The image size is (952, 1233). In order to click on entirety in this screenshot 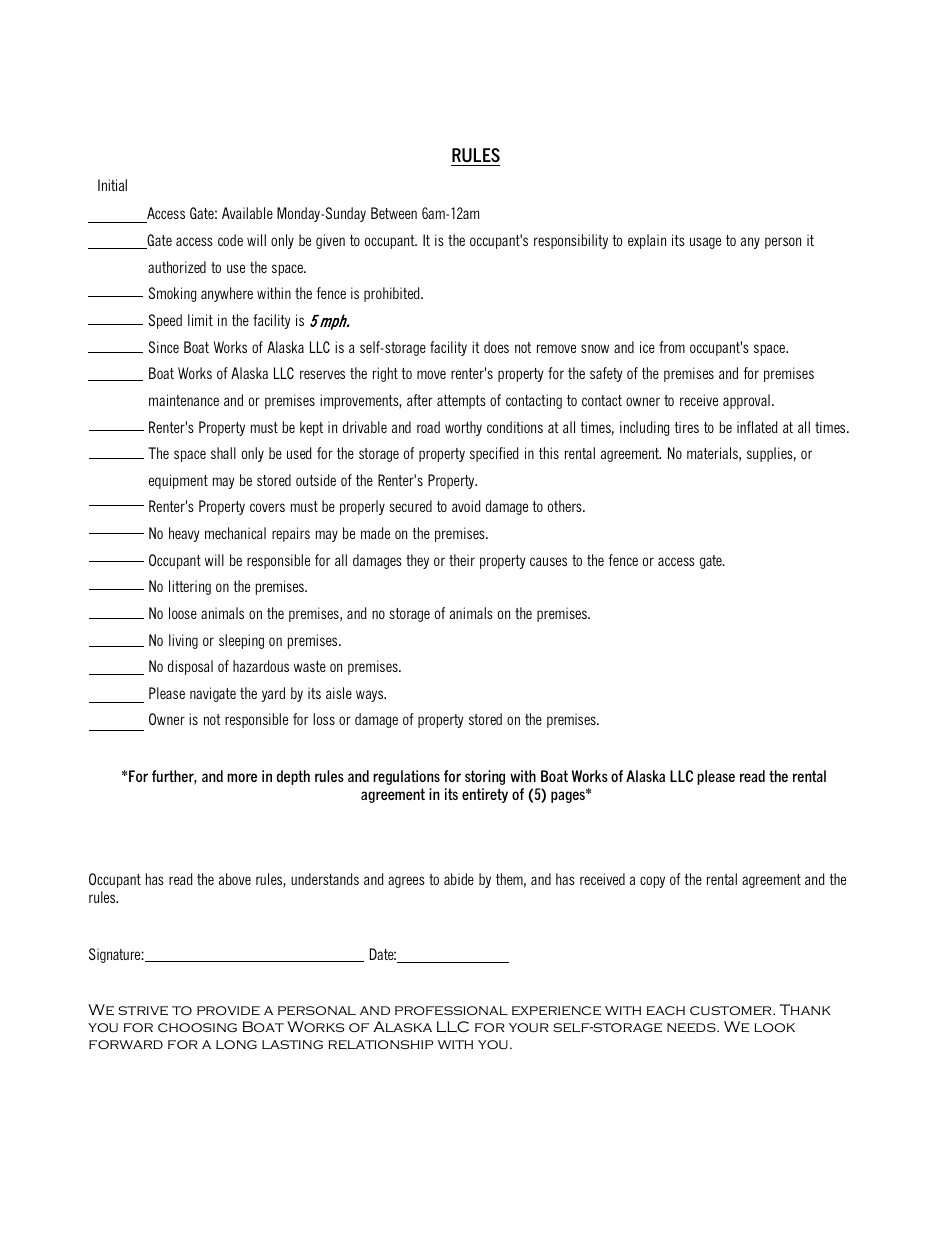, I will do `click(485, 795)`.
